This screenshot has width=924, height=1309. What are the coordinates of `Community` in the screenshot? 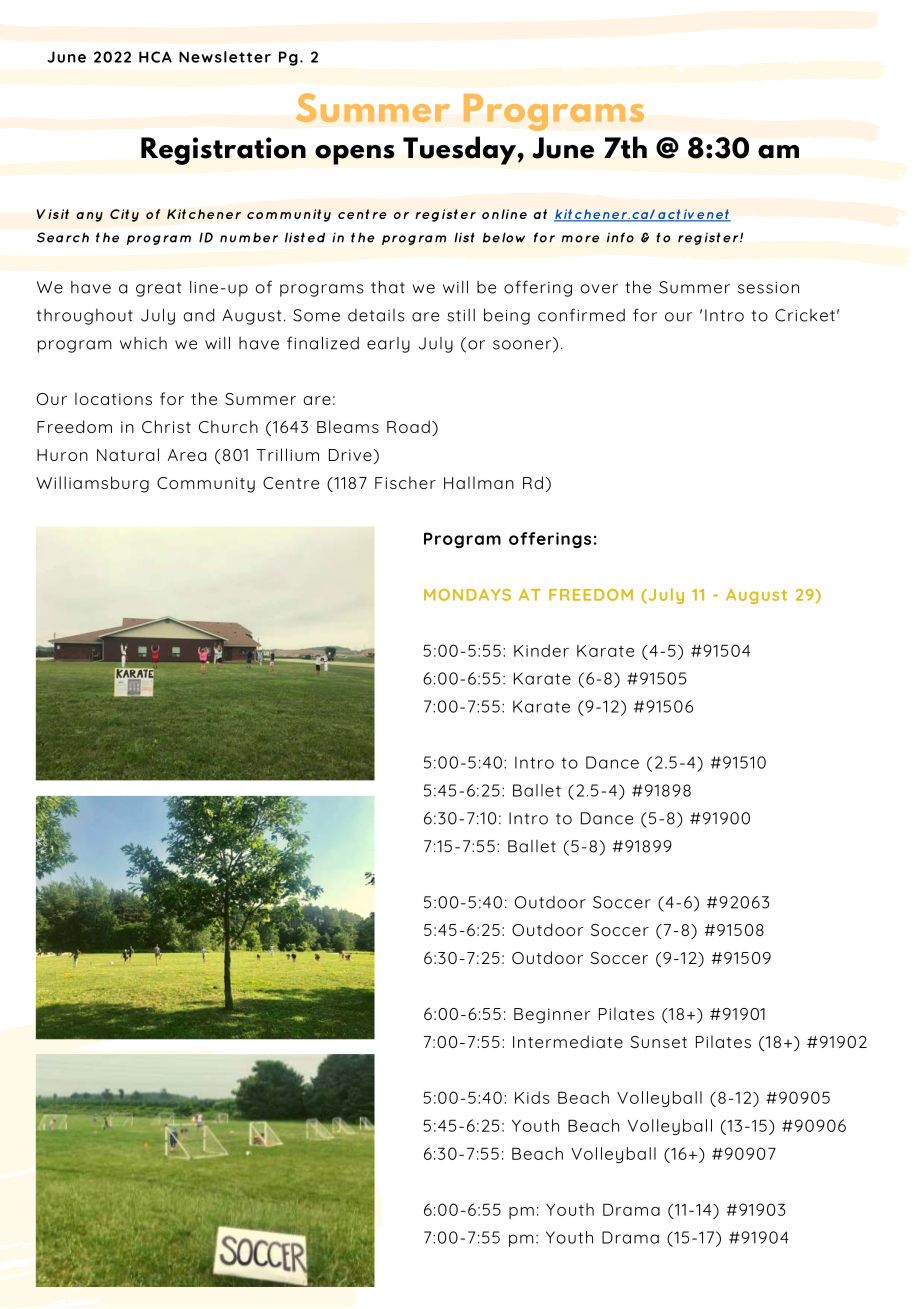 It's located at (206, 485).
